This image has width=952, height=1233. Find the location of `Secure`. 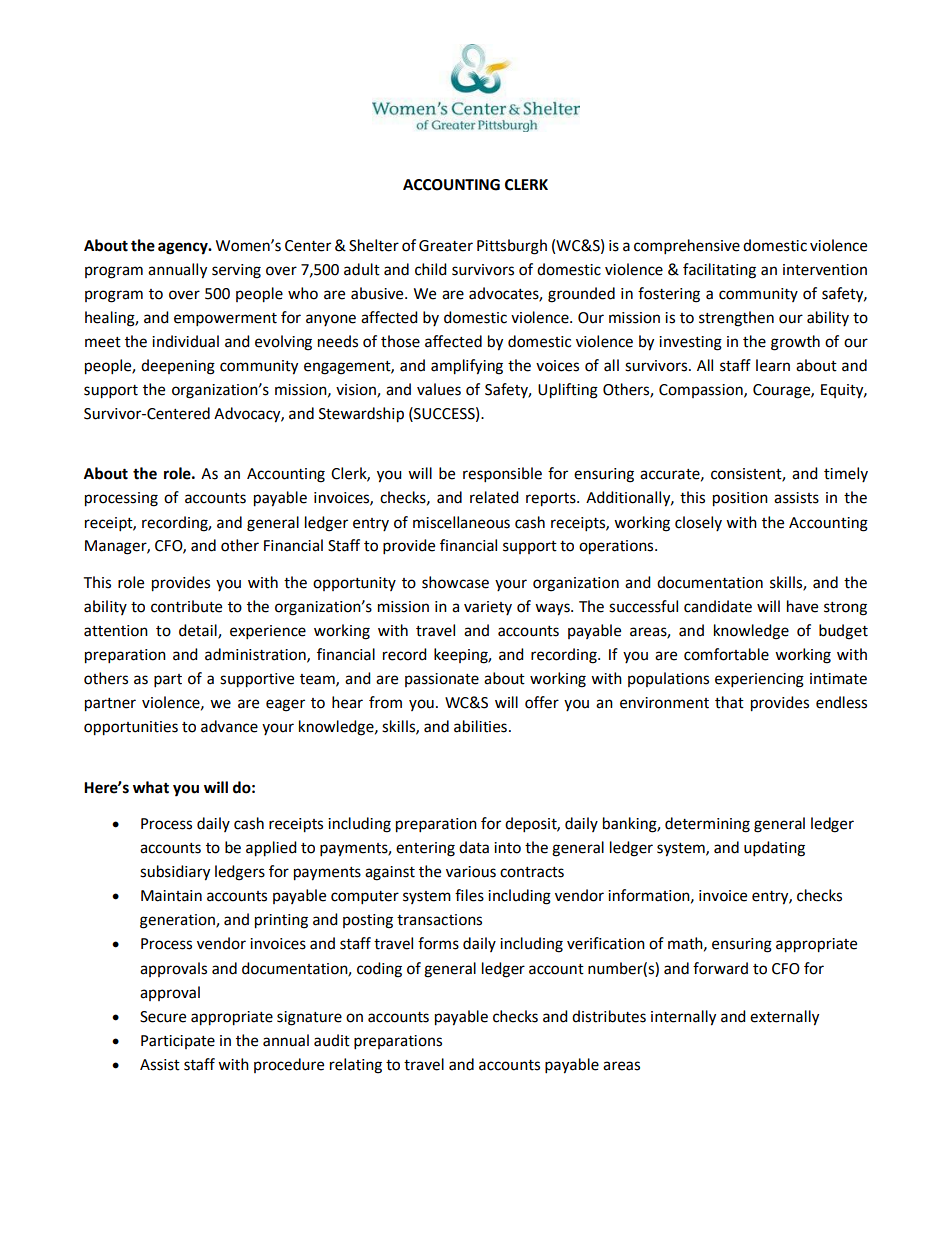

Secure is located at coordinates (163, 1017).
